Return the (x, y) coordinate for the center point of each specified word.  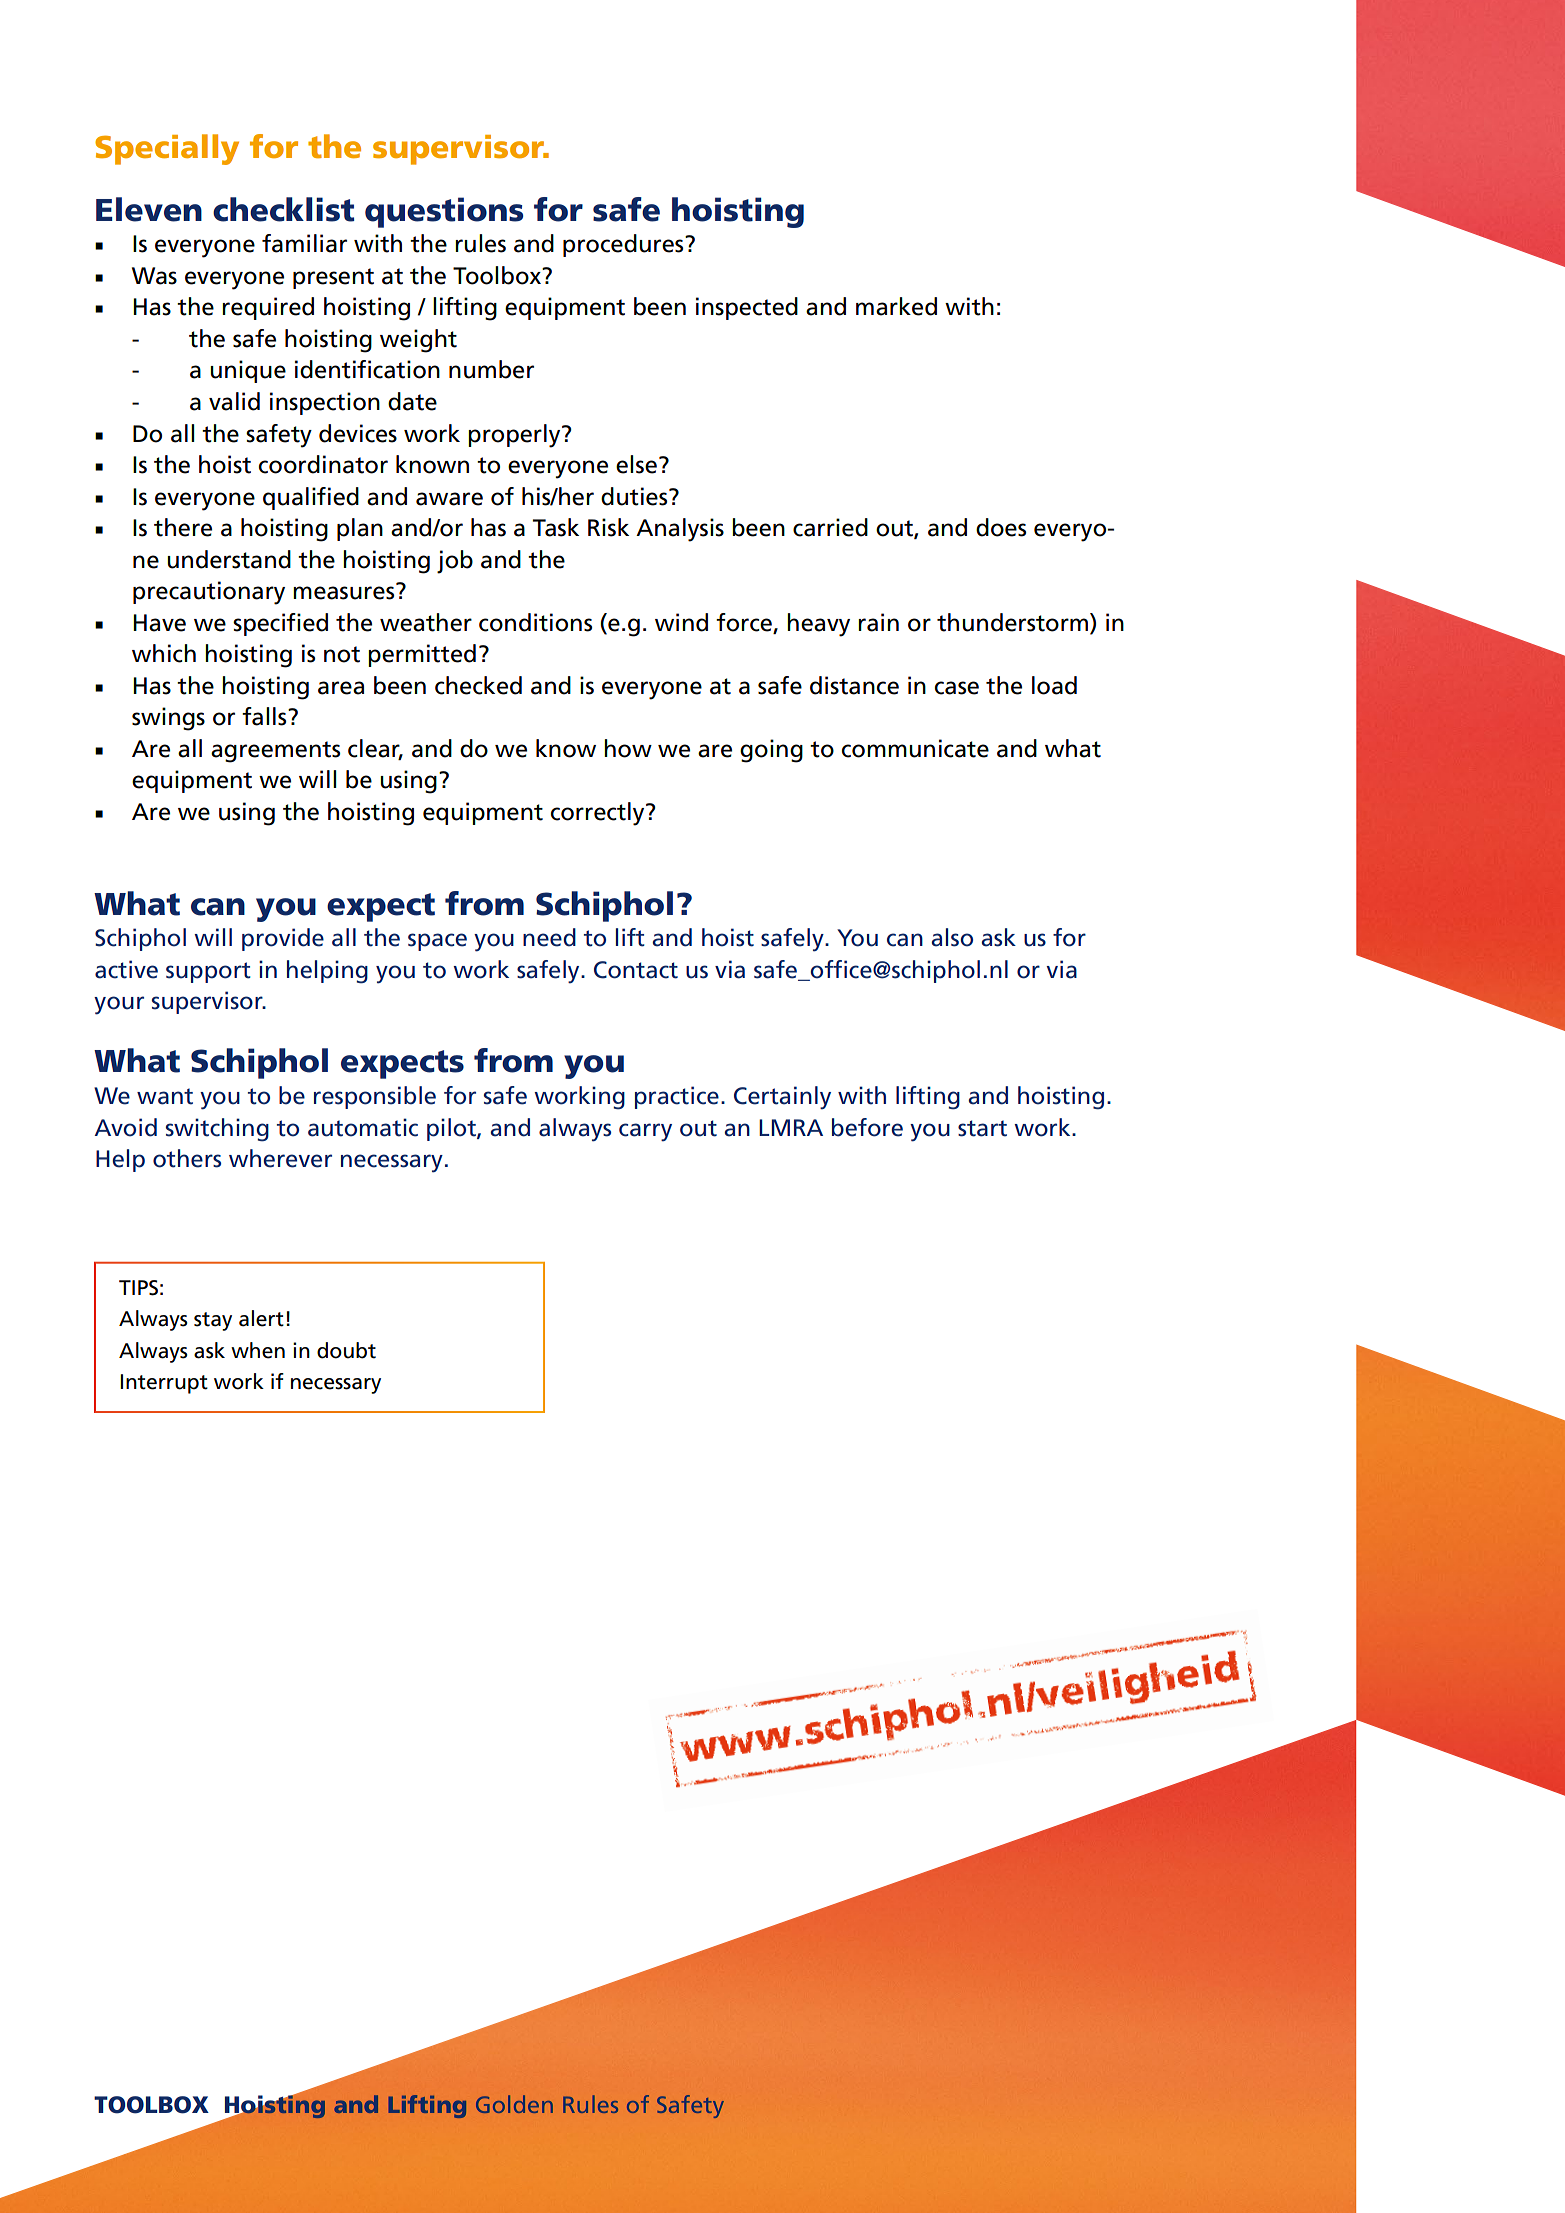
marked (896, 306)
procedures (624, 245)
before (867, 1127)
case (957, 688)
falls (265, 716)
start (982, 1128)
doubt (346, 1350)
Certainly (782, 1098)
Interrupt (164, 1384)
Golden (514, 2104)
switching (217, 1130)
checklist (283, 209)
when (258, 1350)
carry (645, 1132)
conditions (535, 622)
